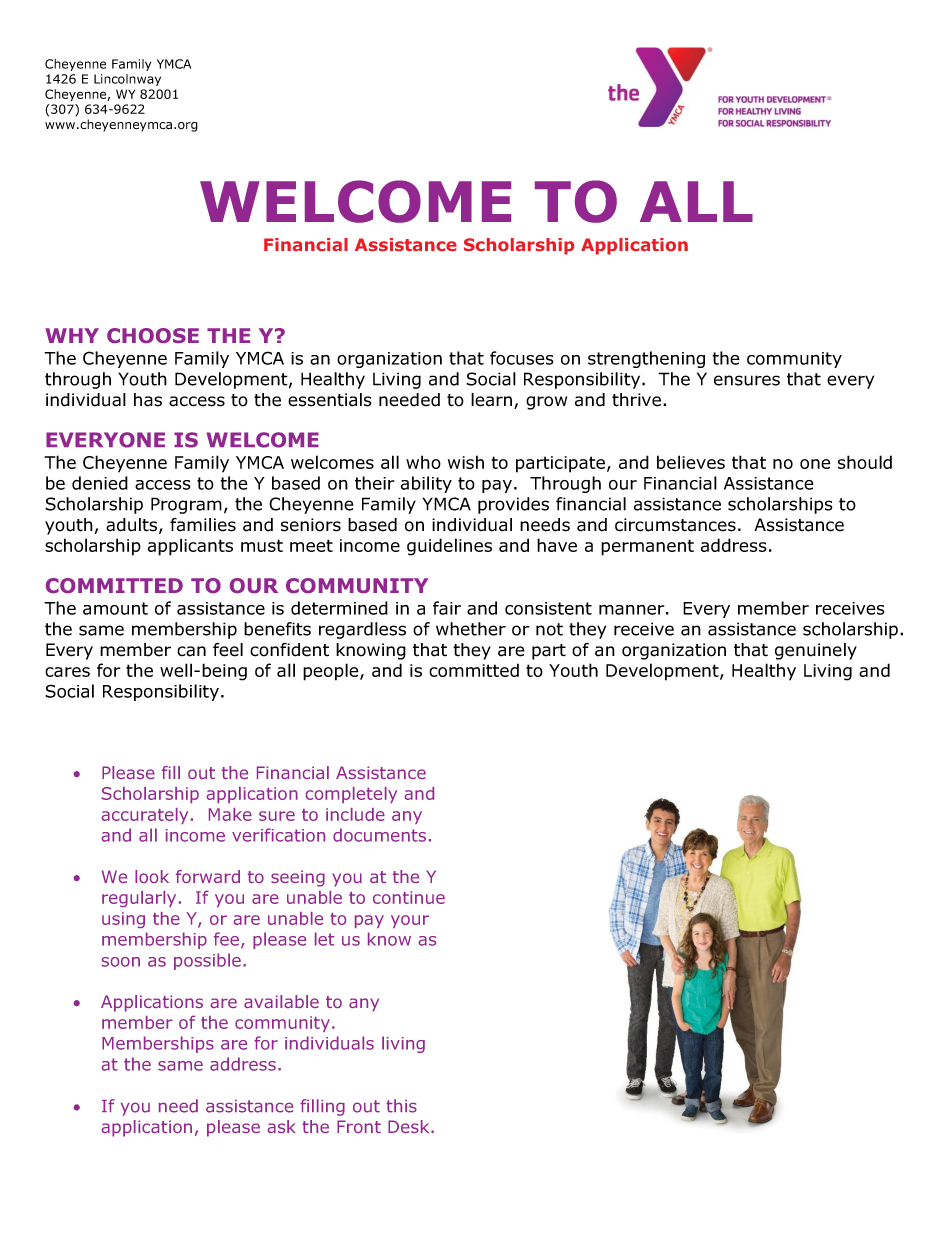  What do you see at coordinates (351, 795) in the screenshot?
I see `completely` at bounding box center [351, 795].
